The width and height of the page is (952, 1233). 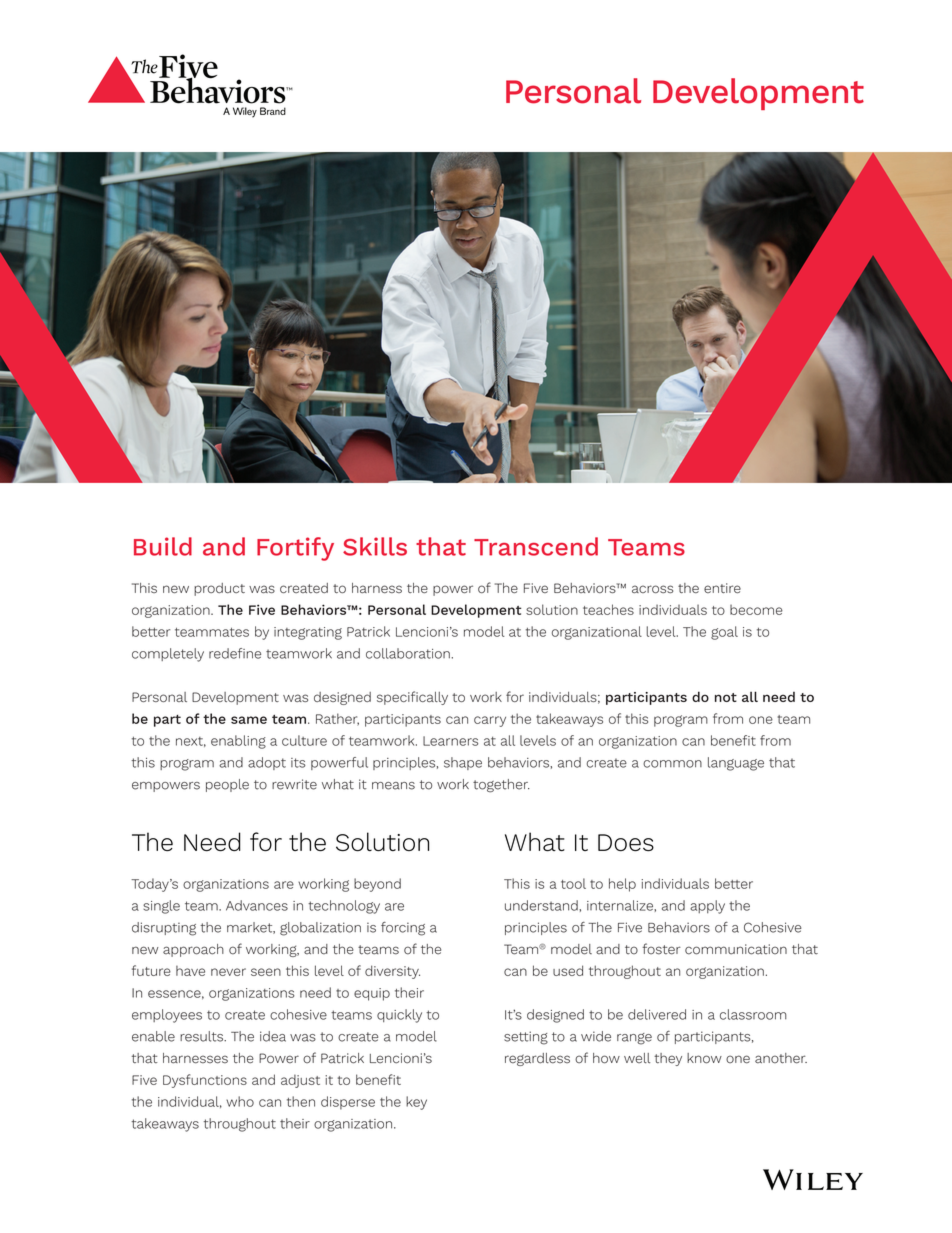 I want to click on Transcend, so click(x=536, y=546).
